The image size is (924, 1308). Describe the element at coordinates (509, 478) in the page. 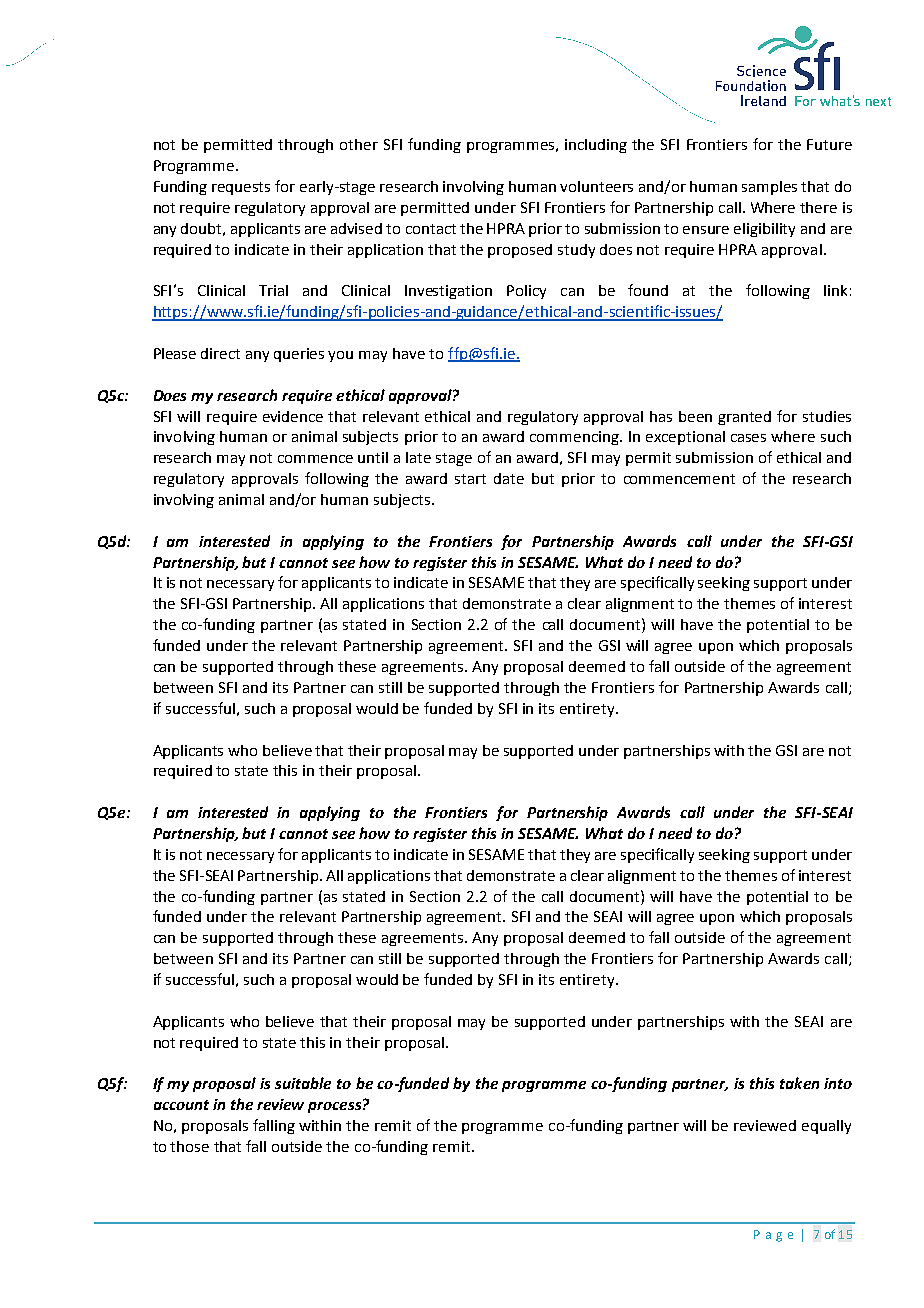

I see `date` at that location.
